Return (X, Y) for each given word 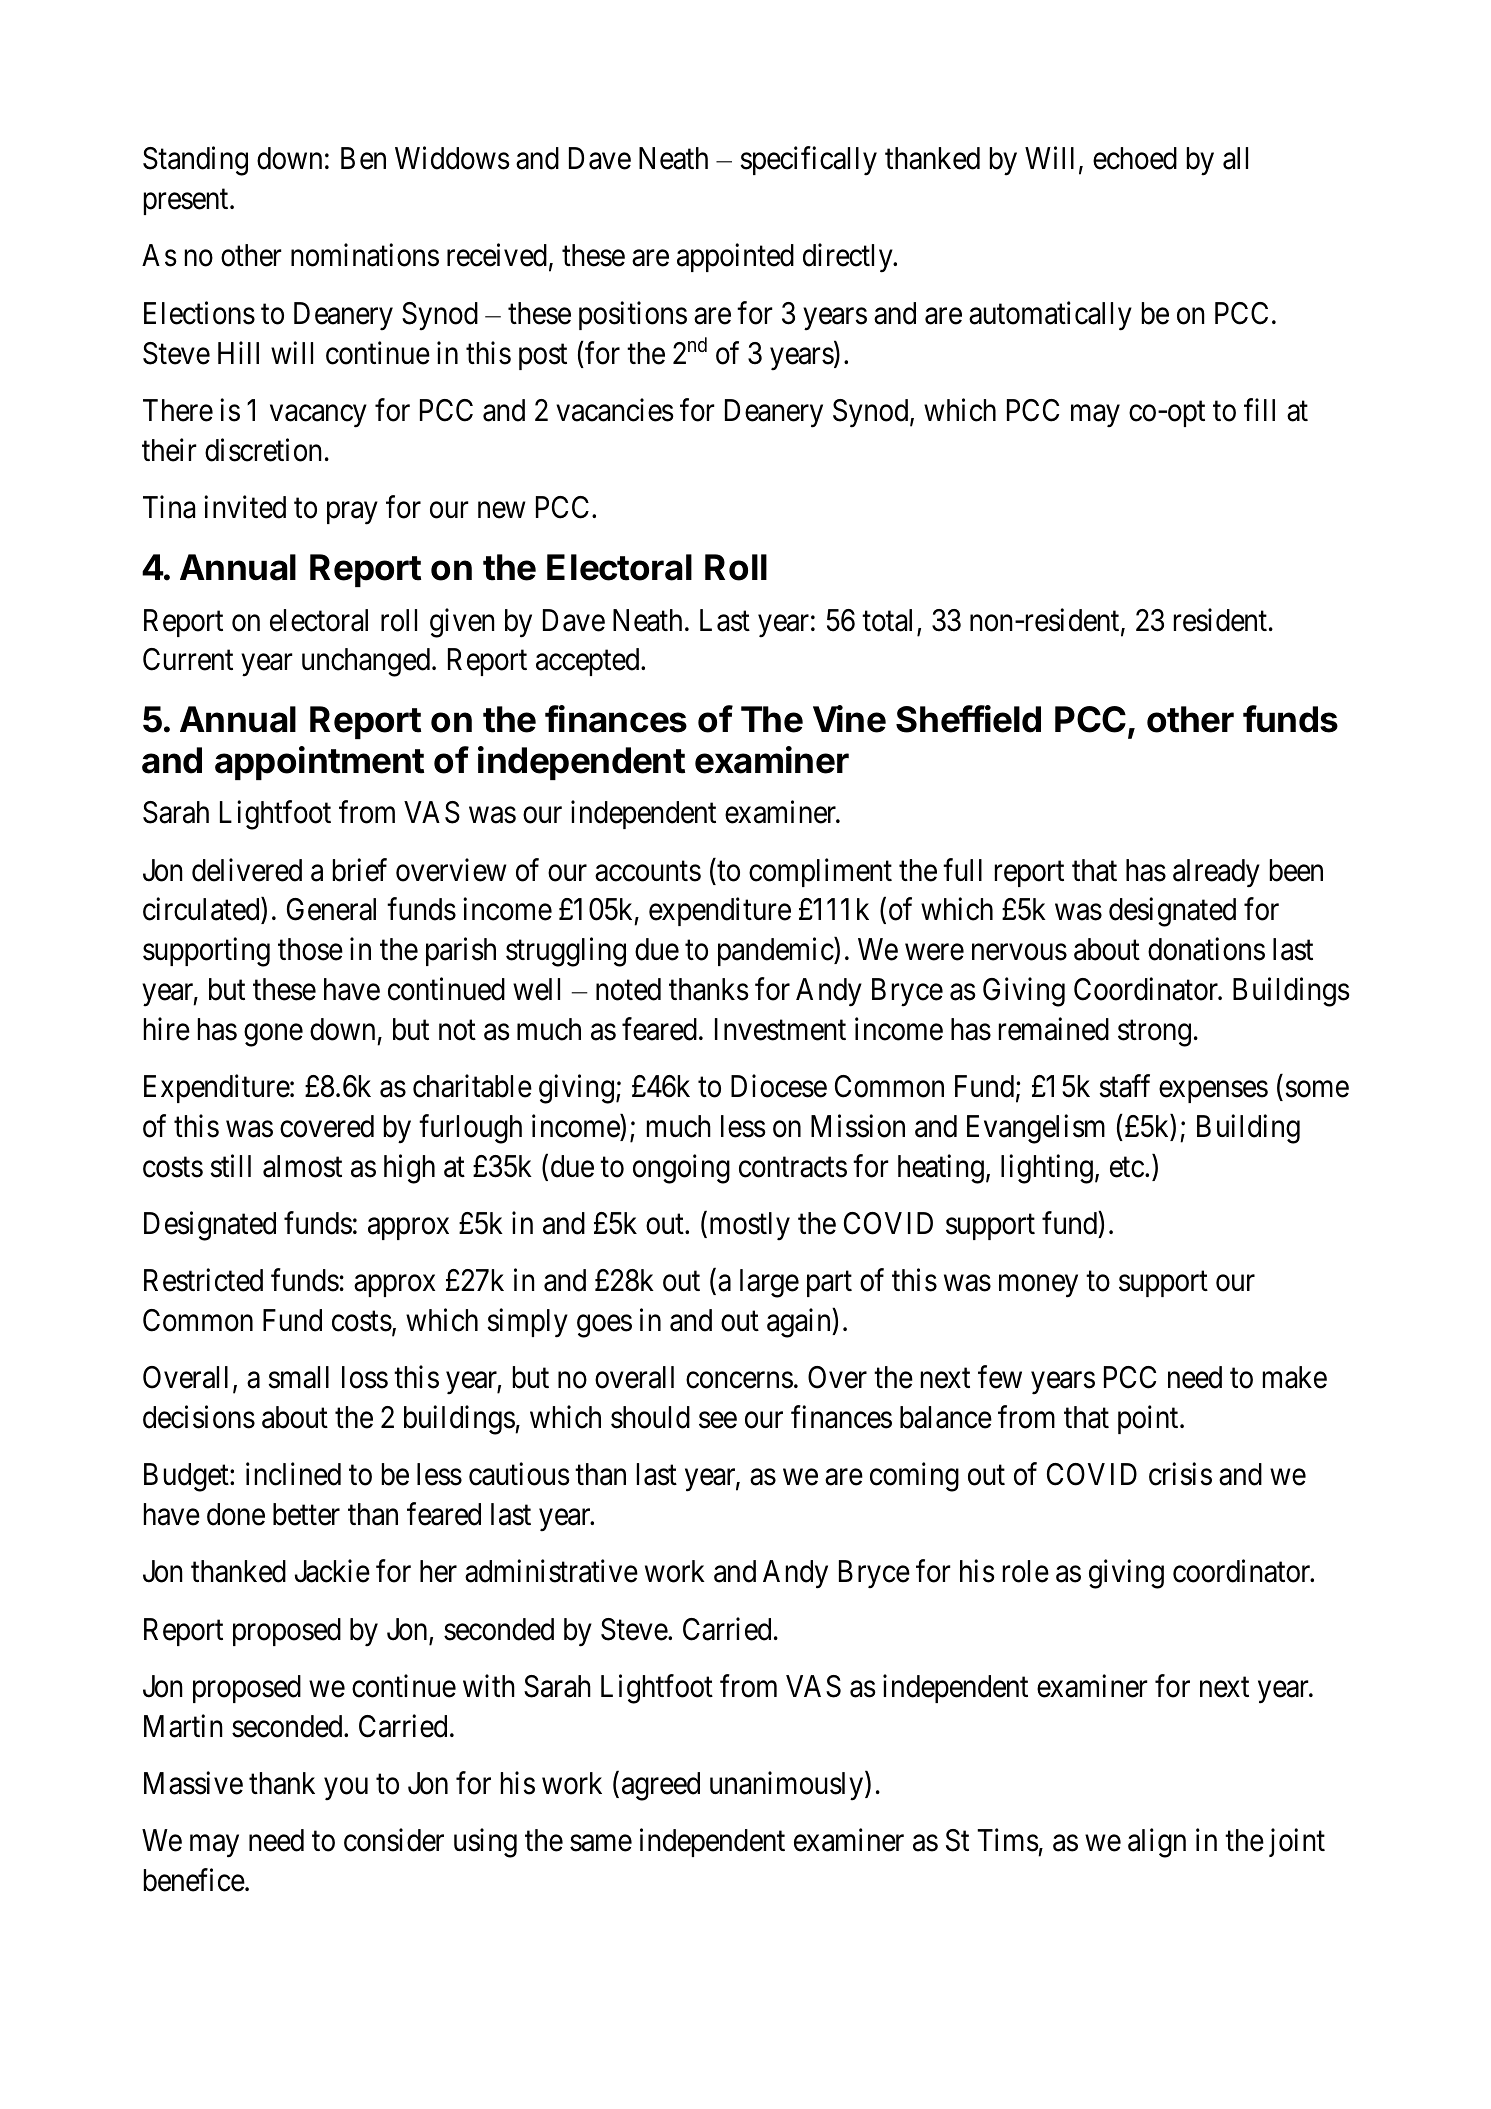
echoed (1135, 158)
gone (273, 1035)
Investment (780, 1029)
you (346, 1789)
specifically (809, 161)
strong (1154, 1033)
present (187, 202)
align (1157, 1843)
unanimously (788, 1786)
